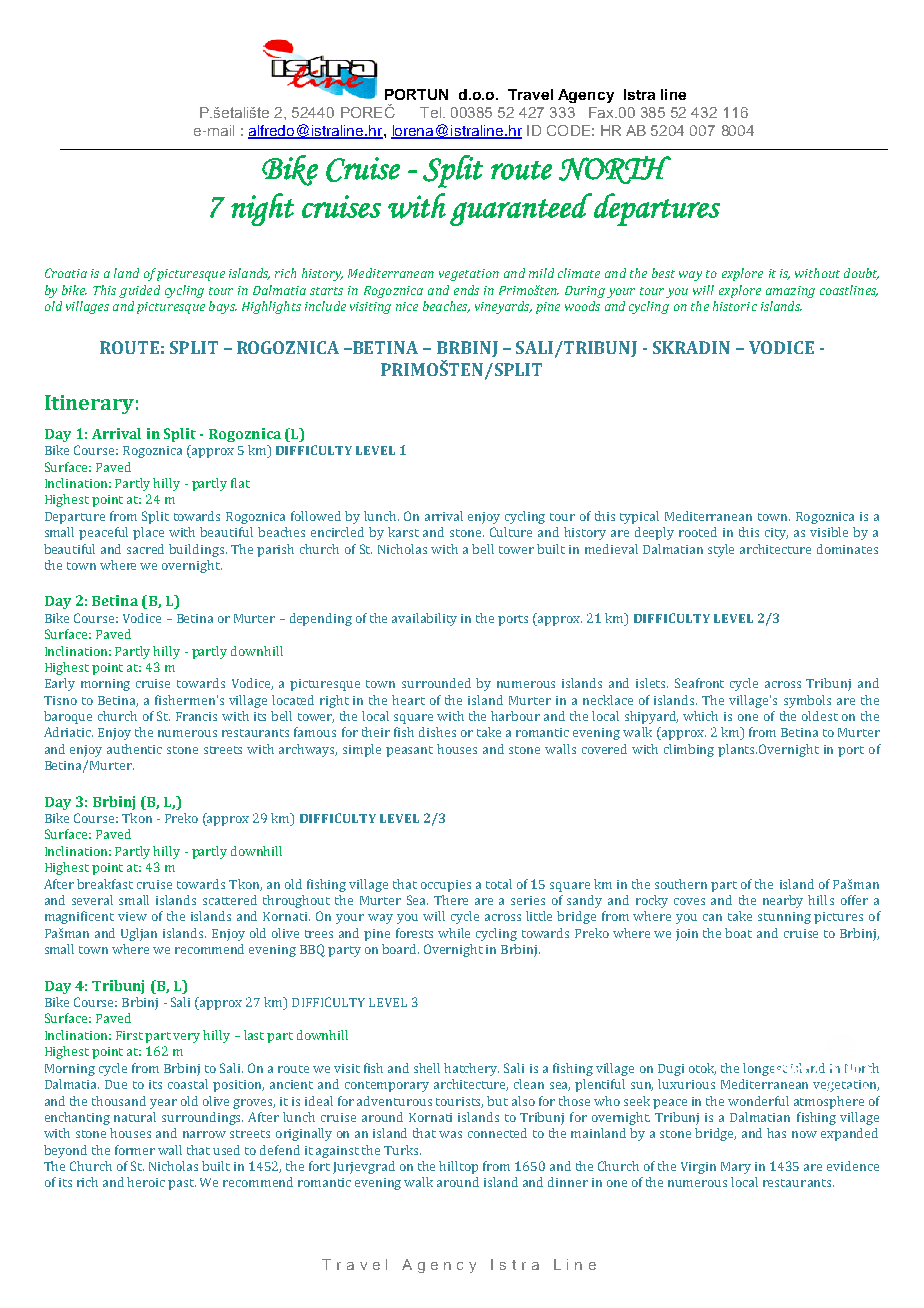 Image resolution: width=924 pixels, height=1308 pixels. Describe the element at coordinates (66, 273) in the image. I see `Croatia` at that location.
